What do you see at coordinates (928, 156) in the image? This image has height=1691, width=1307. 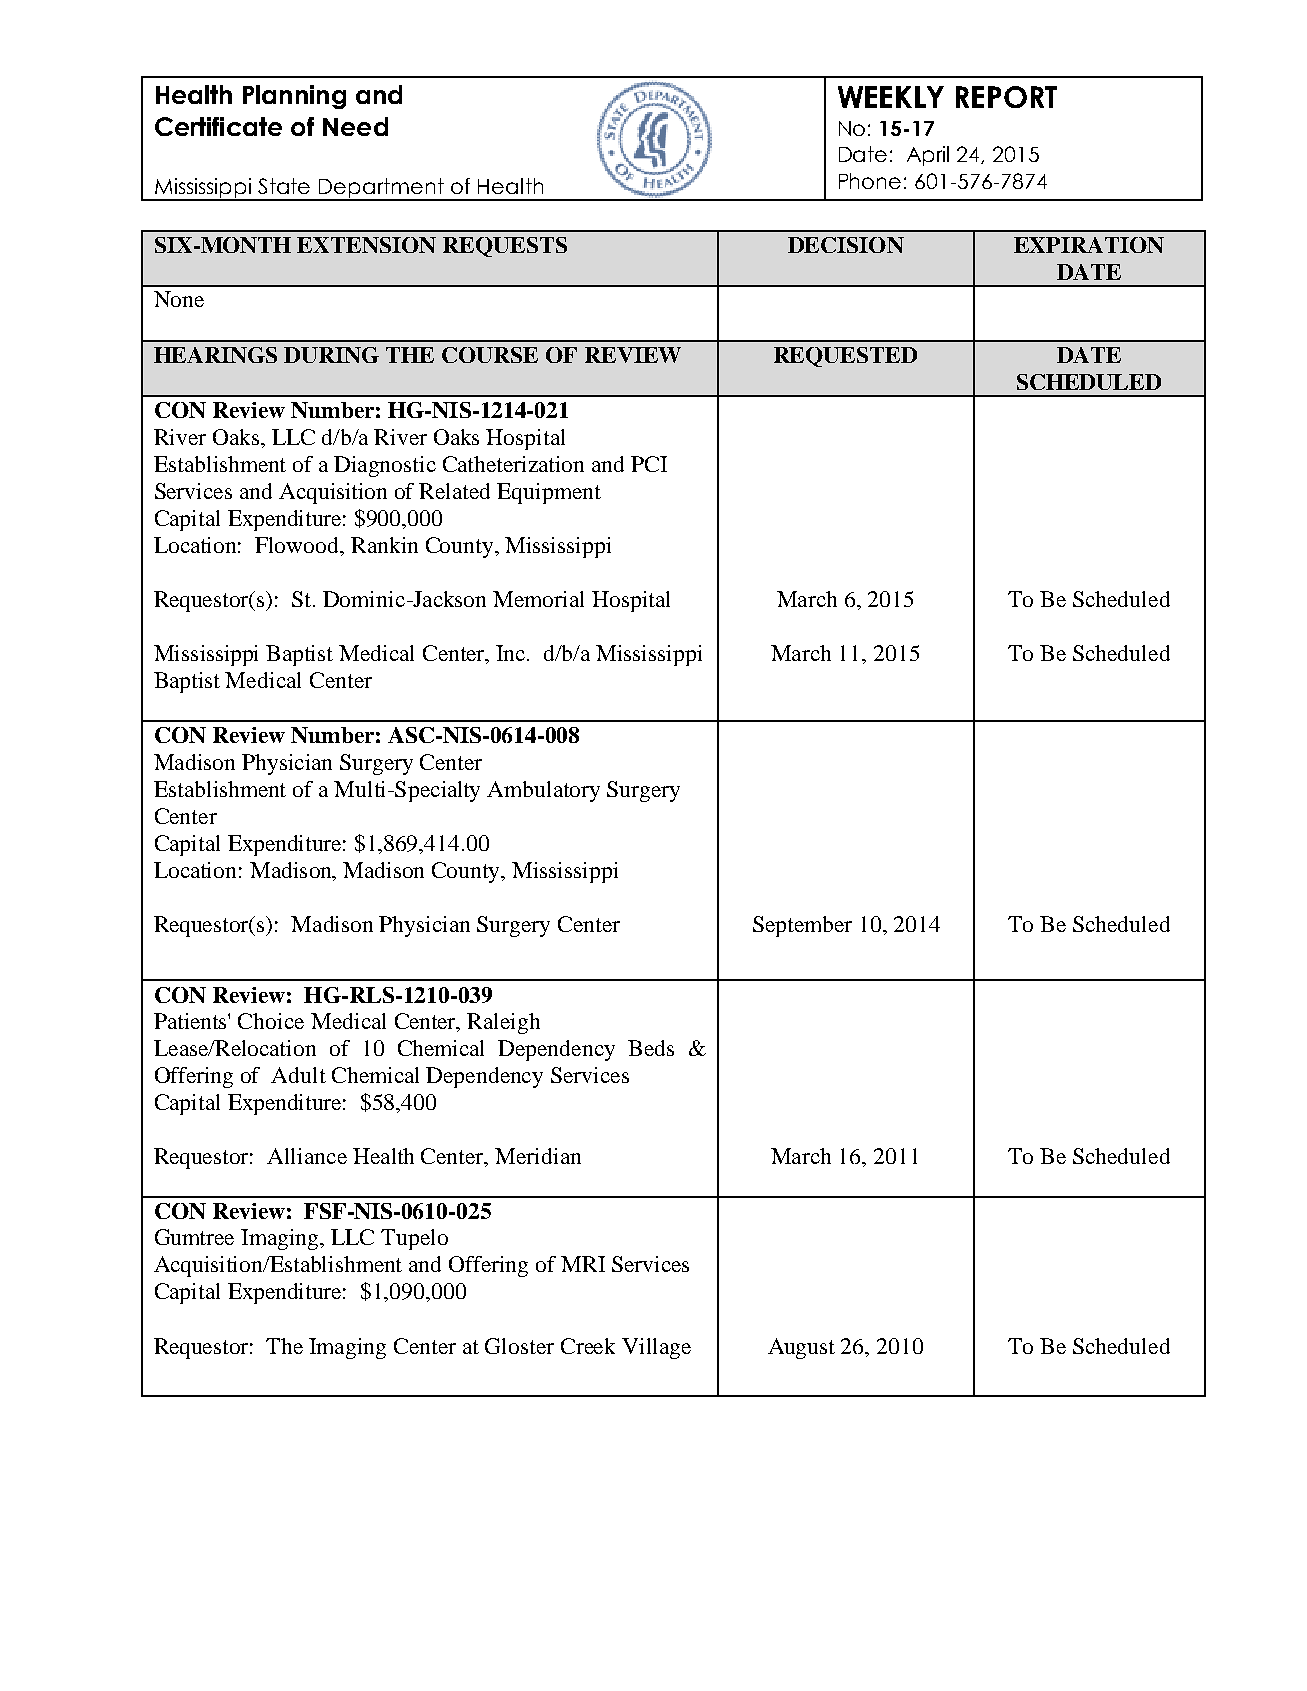 I see `April` at bounding box center [928, 156].
